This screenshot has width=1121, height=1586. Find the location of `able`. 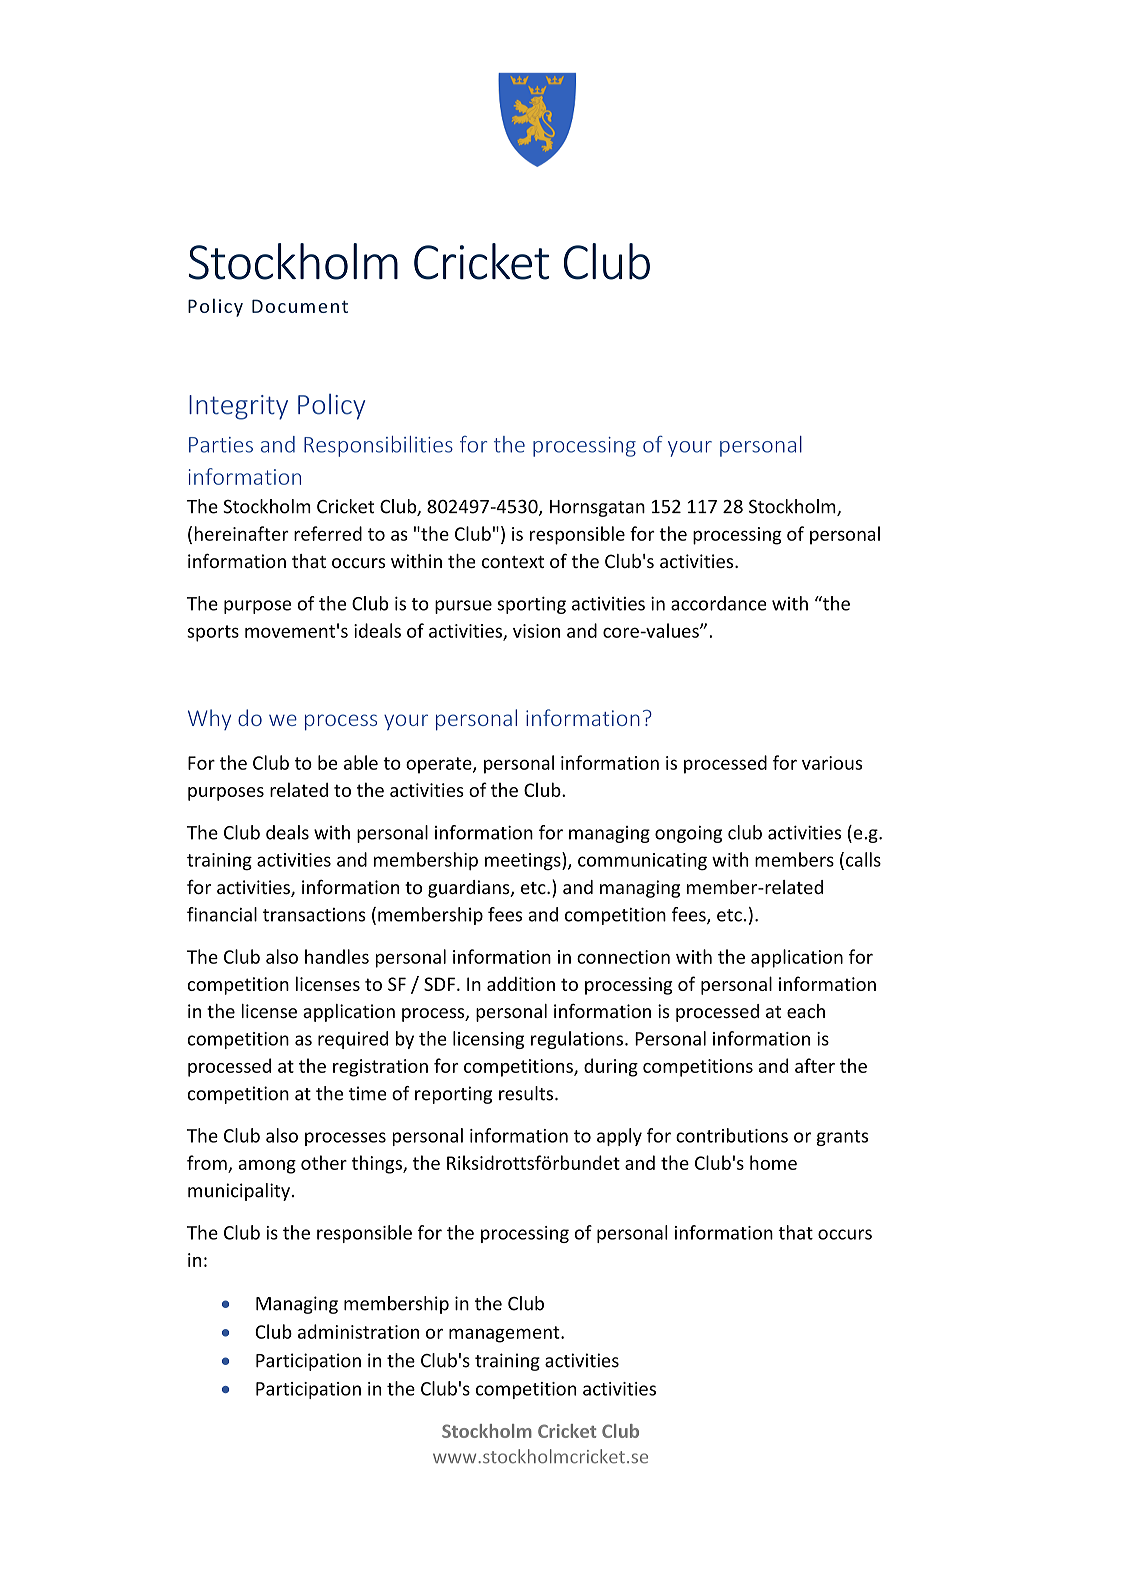

able is located at coordinates (361, 762).
